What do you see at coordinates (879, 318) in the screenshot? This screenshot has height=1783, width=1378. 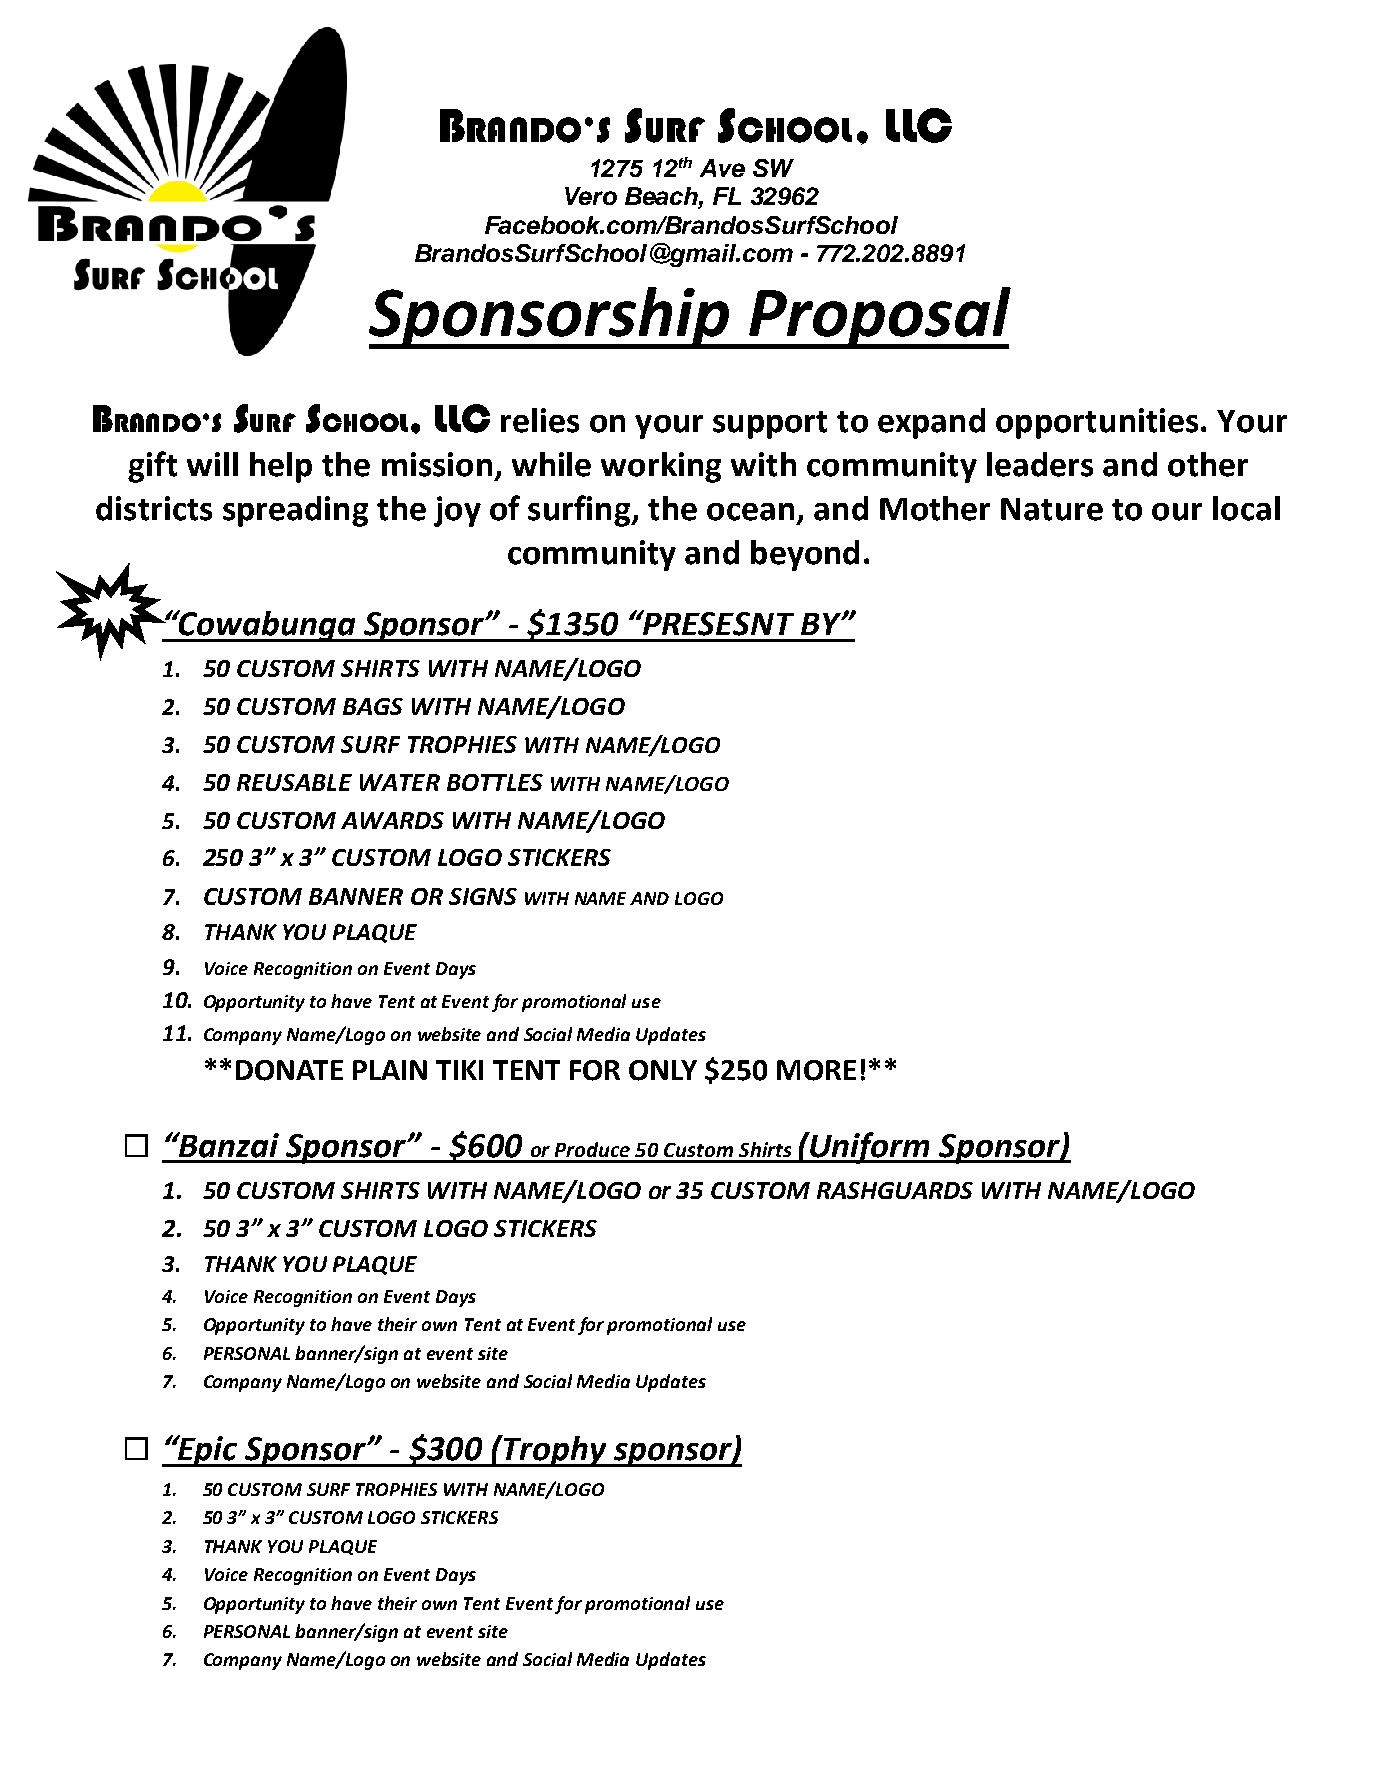 I see `Proposal` at bounding box center [879, 318].
